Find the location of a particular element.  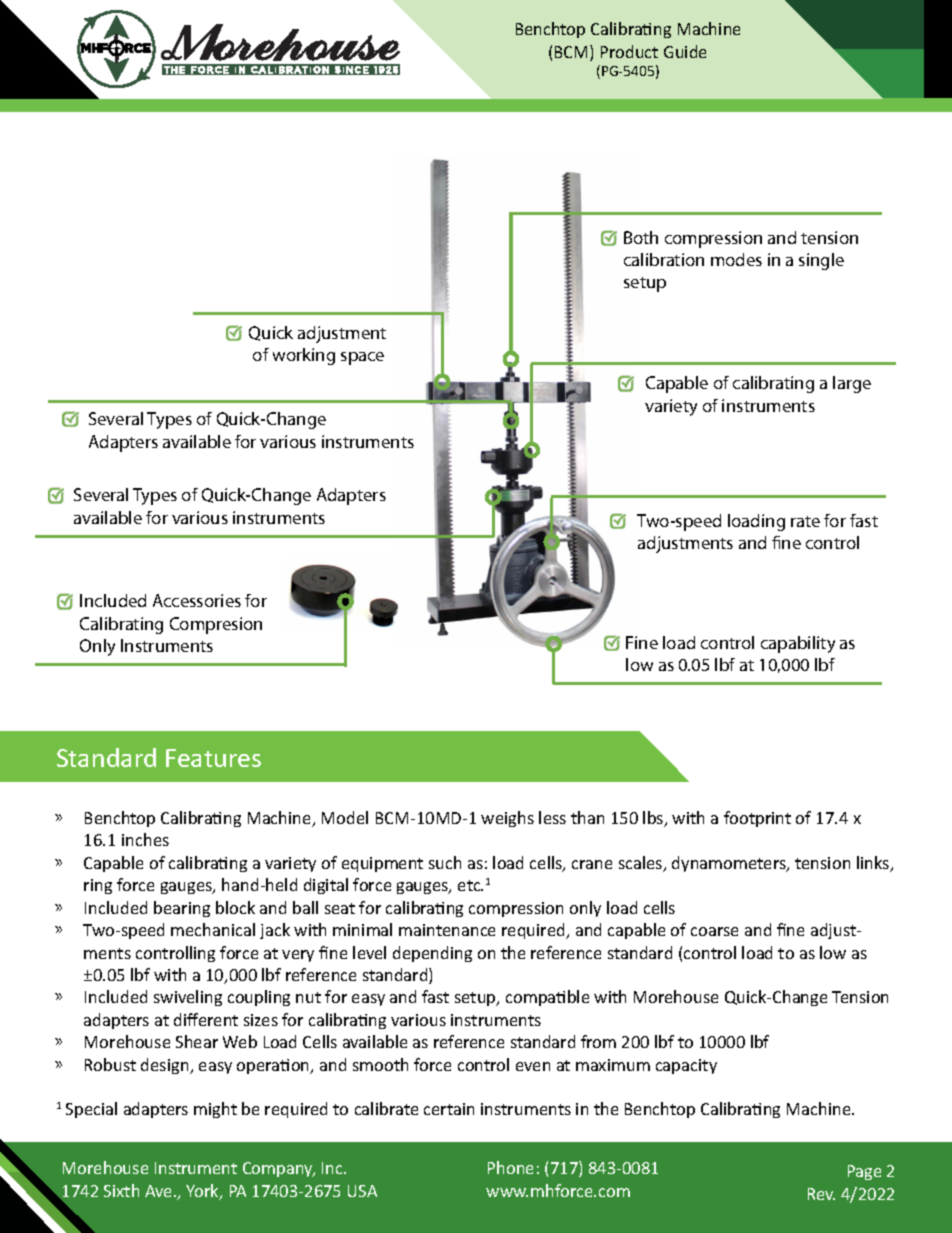

Accessories is located at coordinates (197, 600).
